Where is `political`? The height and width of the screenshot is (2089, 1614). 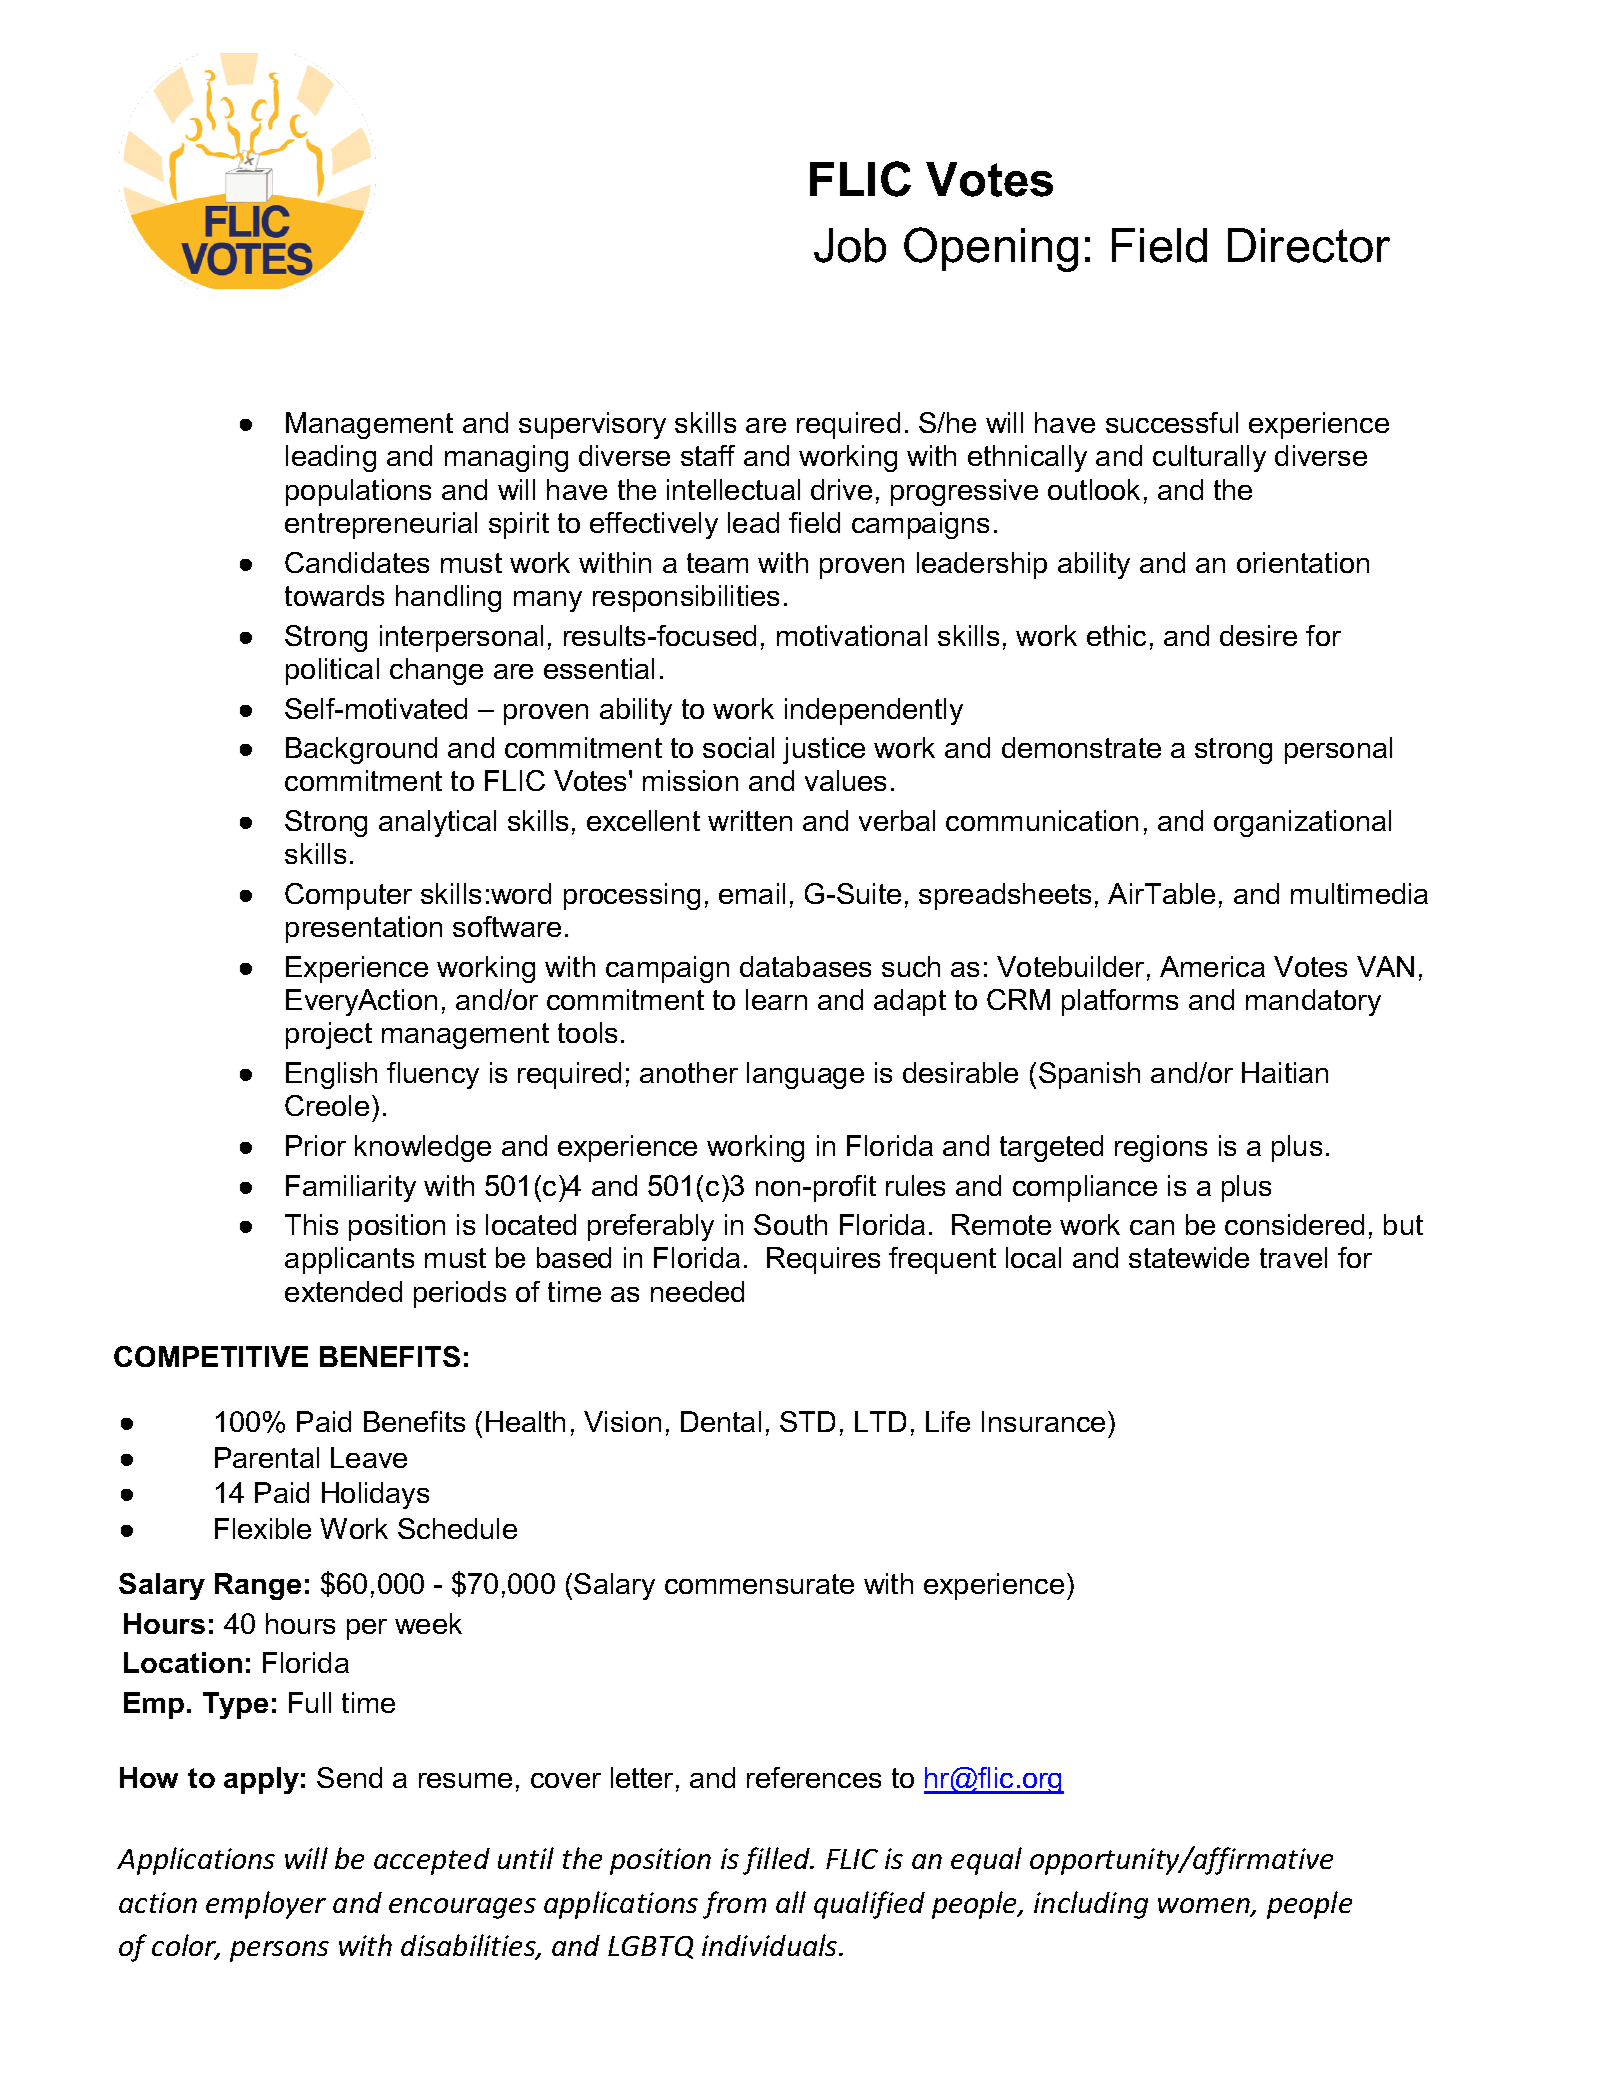
political is located at coordinates (332, 671).
